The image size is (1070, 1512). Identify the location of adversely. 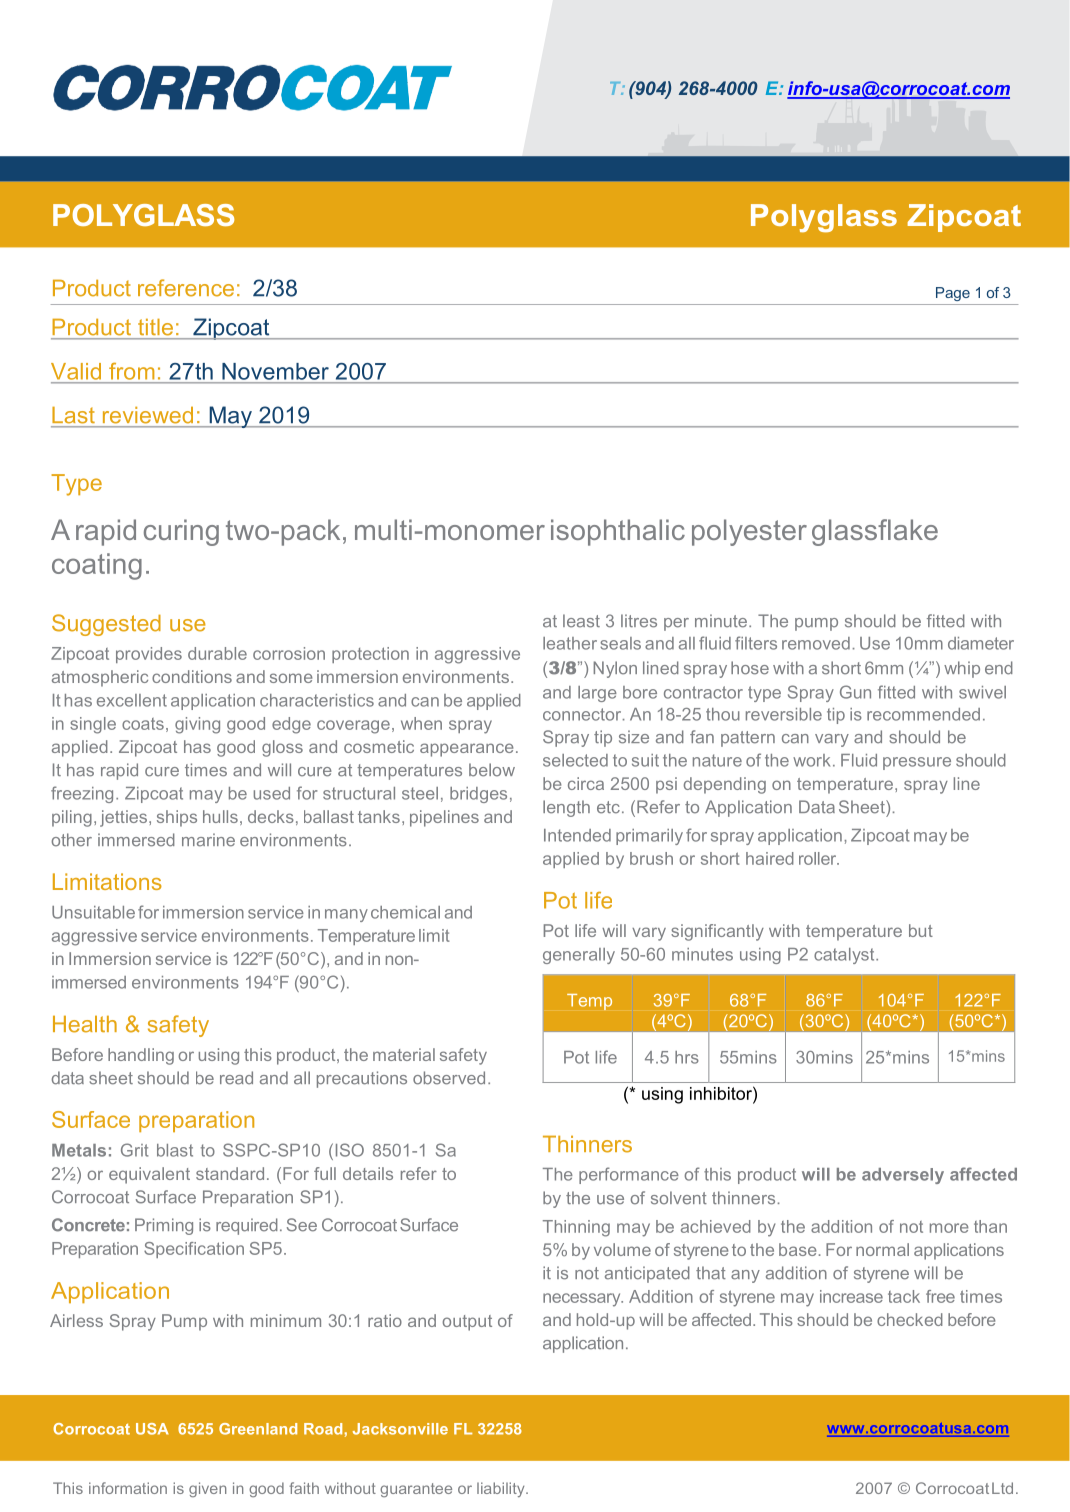
(903, 1176).
